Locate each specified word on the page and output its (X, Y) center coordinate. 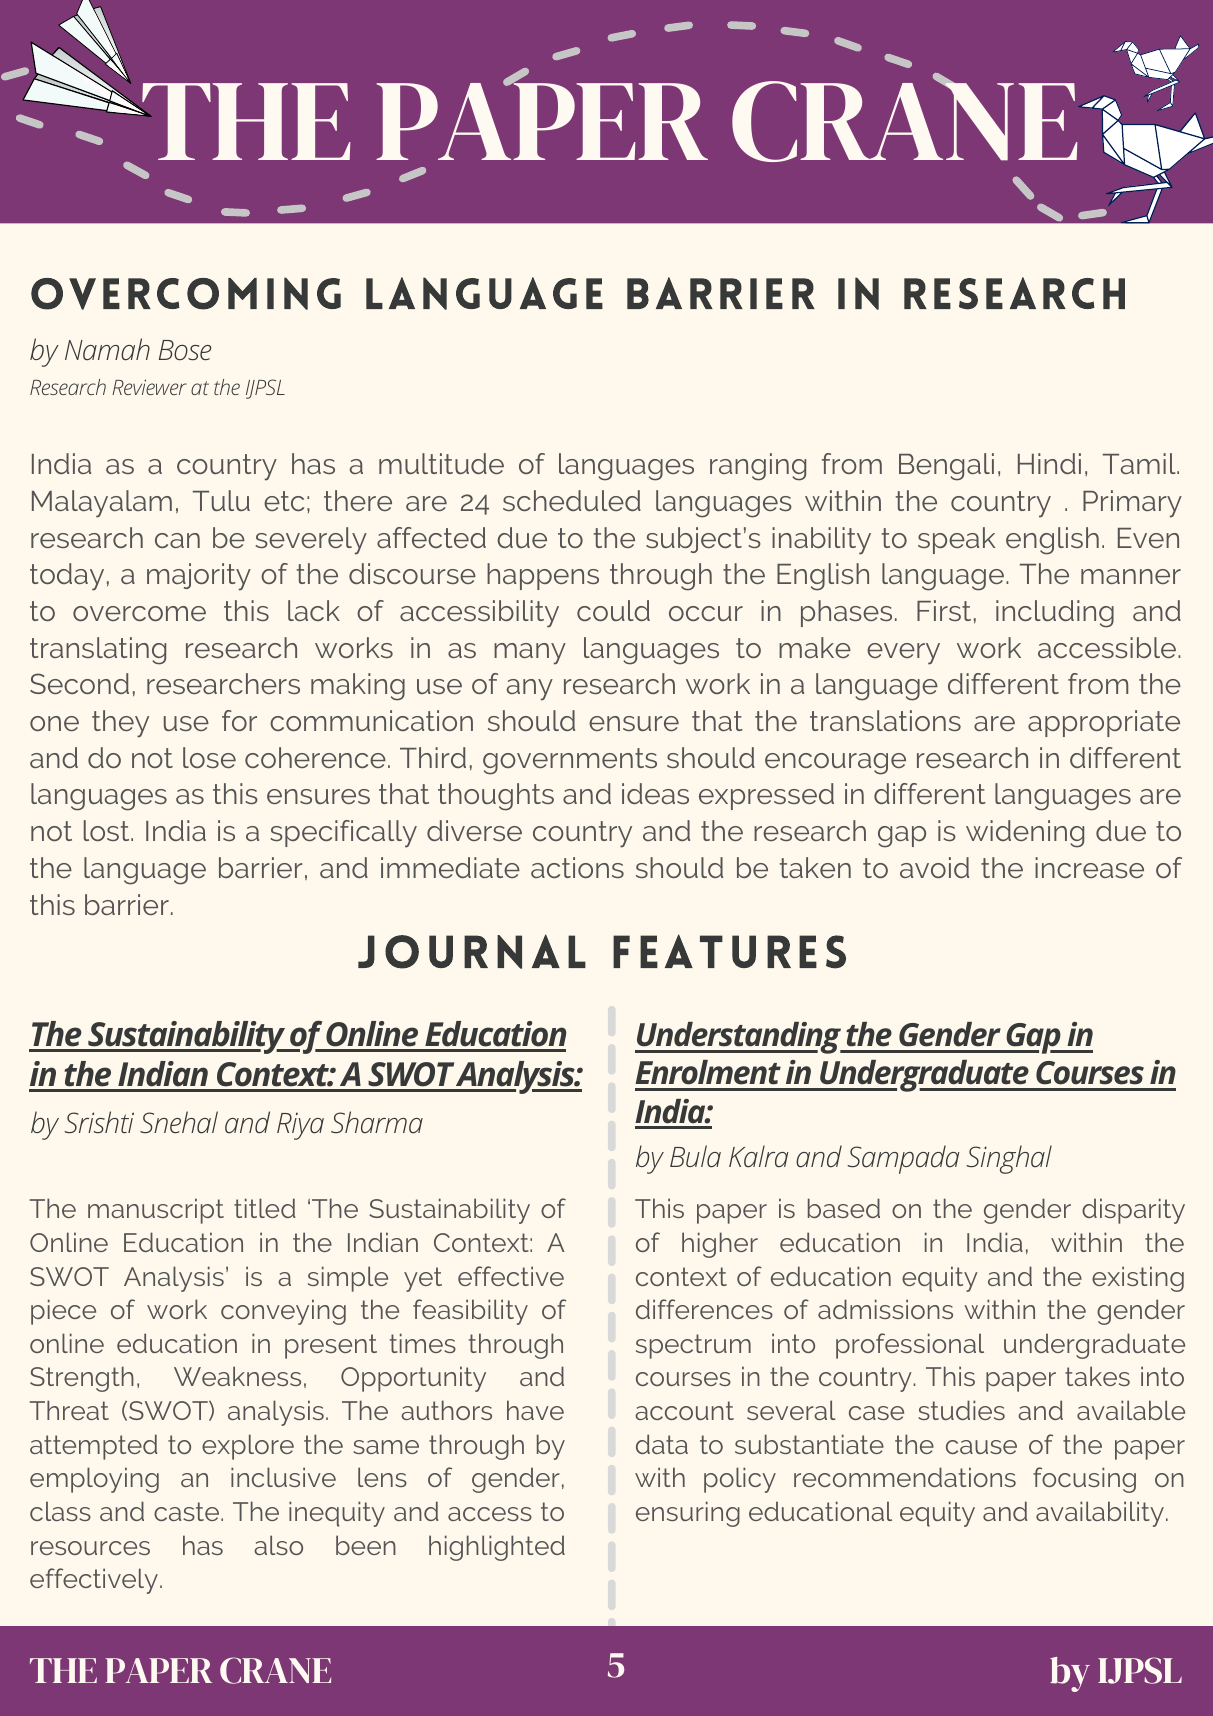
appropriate (1104, 723)
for (239, 720)
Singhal (1009, 1159)
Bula (695, 1156)
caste (188, 1511)
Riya (300, 1126)
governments (570, 761)
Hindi (1049, 463)
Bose (185, 350)
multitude (441, 463)
